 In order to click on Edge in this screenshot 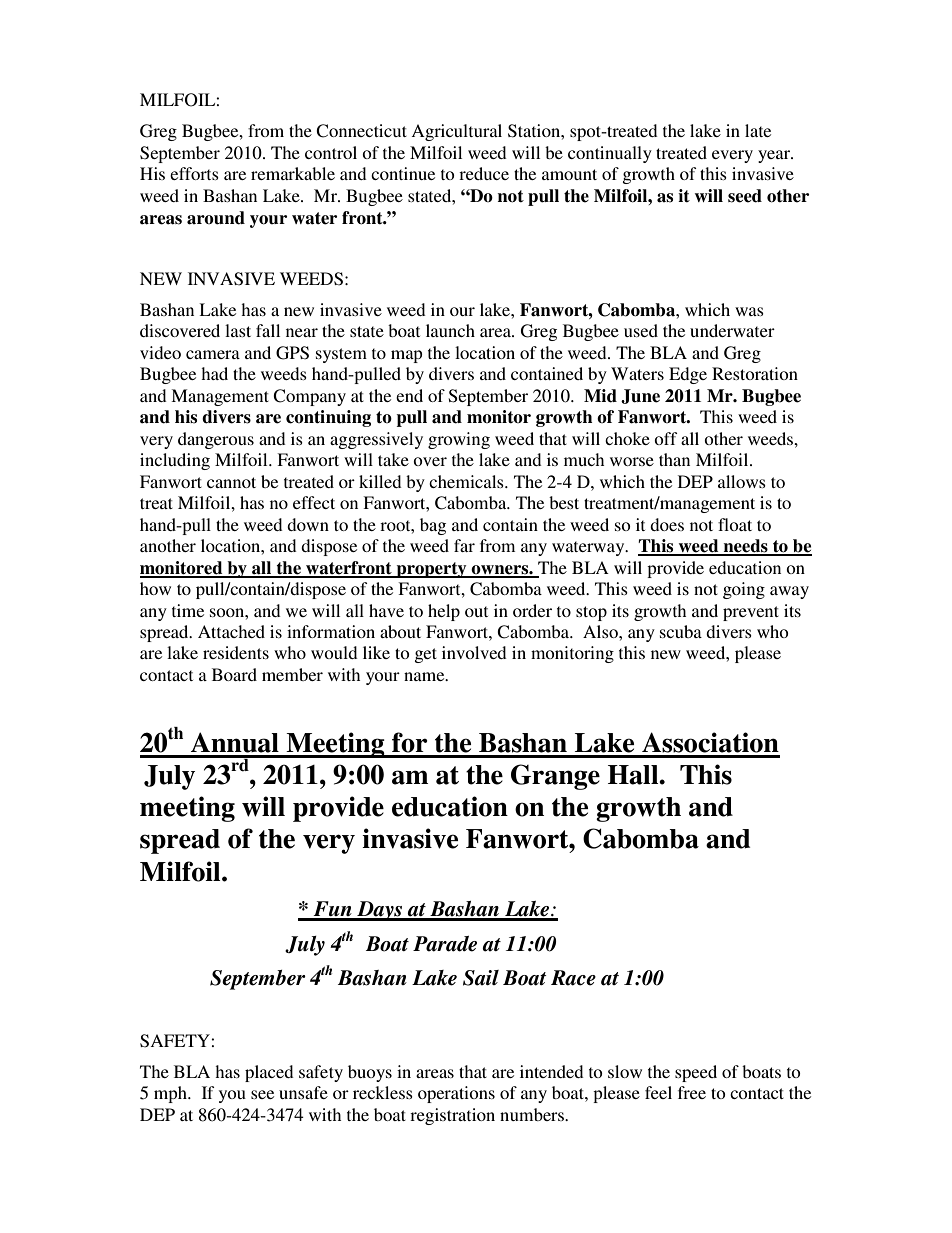, I will do `click(688, 375)`.
